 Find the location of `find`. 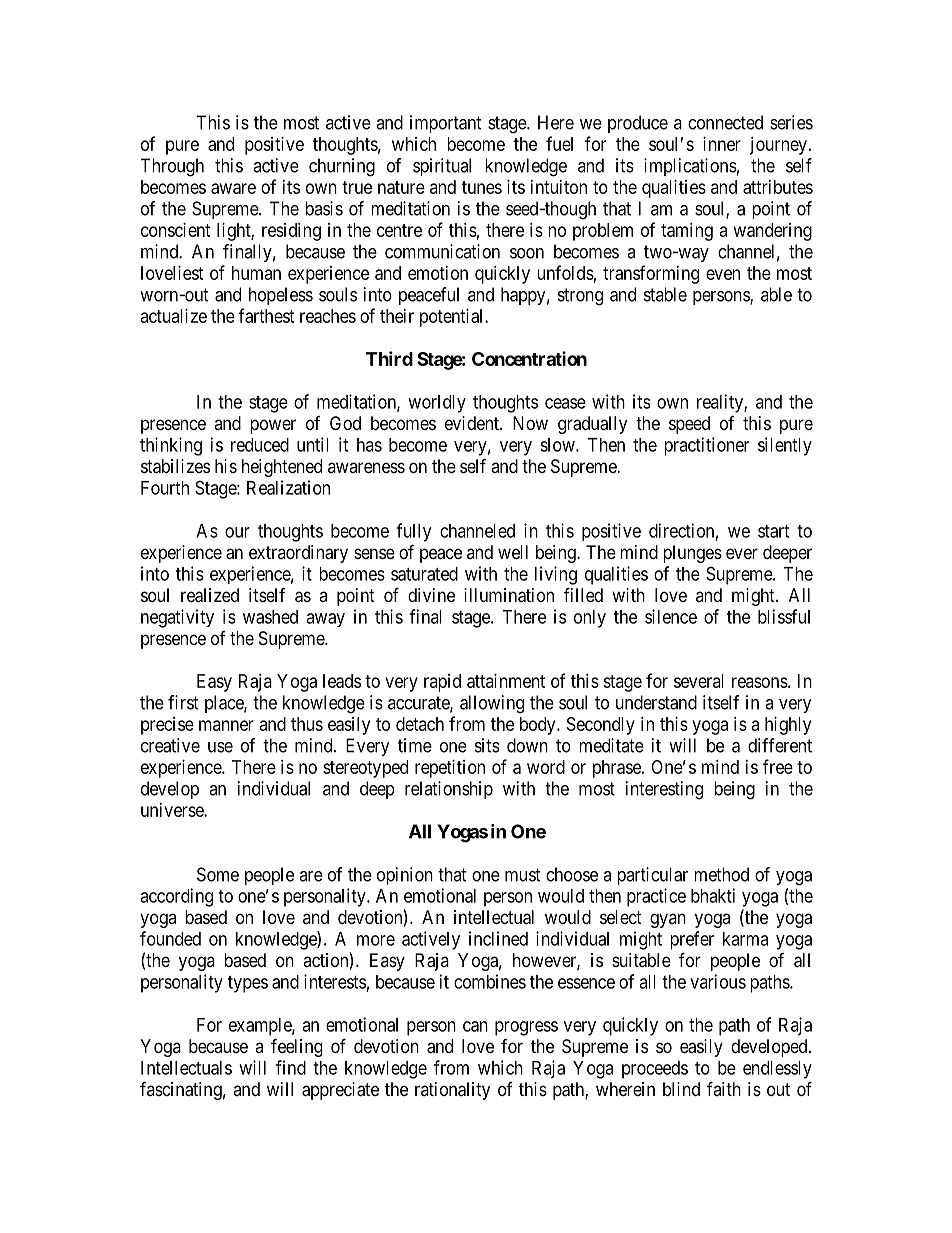

find is located at coordinates (291, 1067).
